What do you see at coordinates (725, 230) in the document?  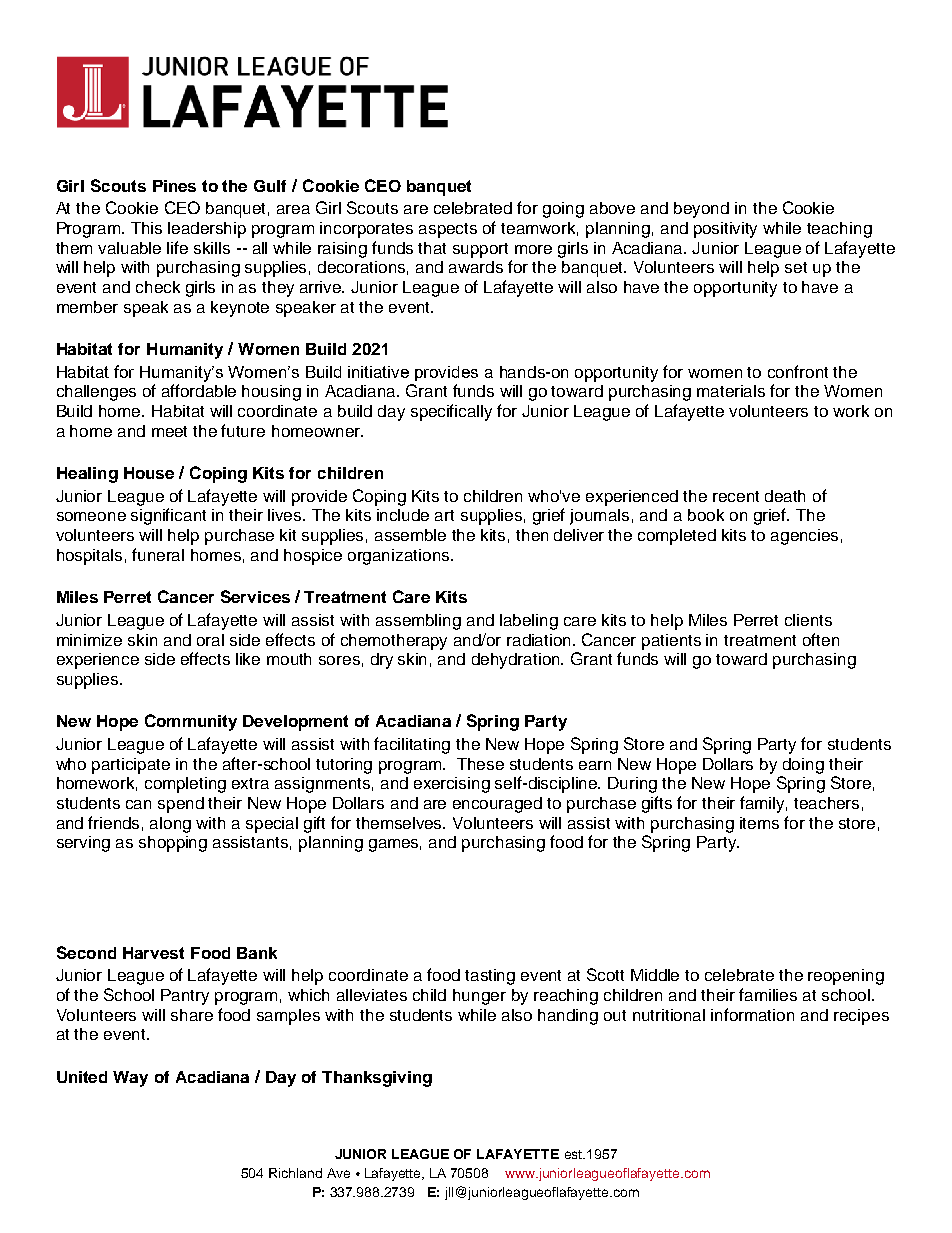 I see `positivity` at bounding box center [725, 230].
